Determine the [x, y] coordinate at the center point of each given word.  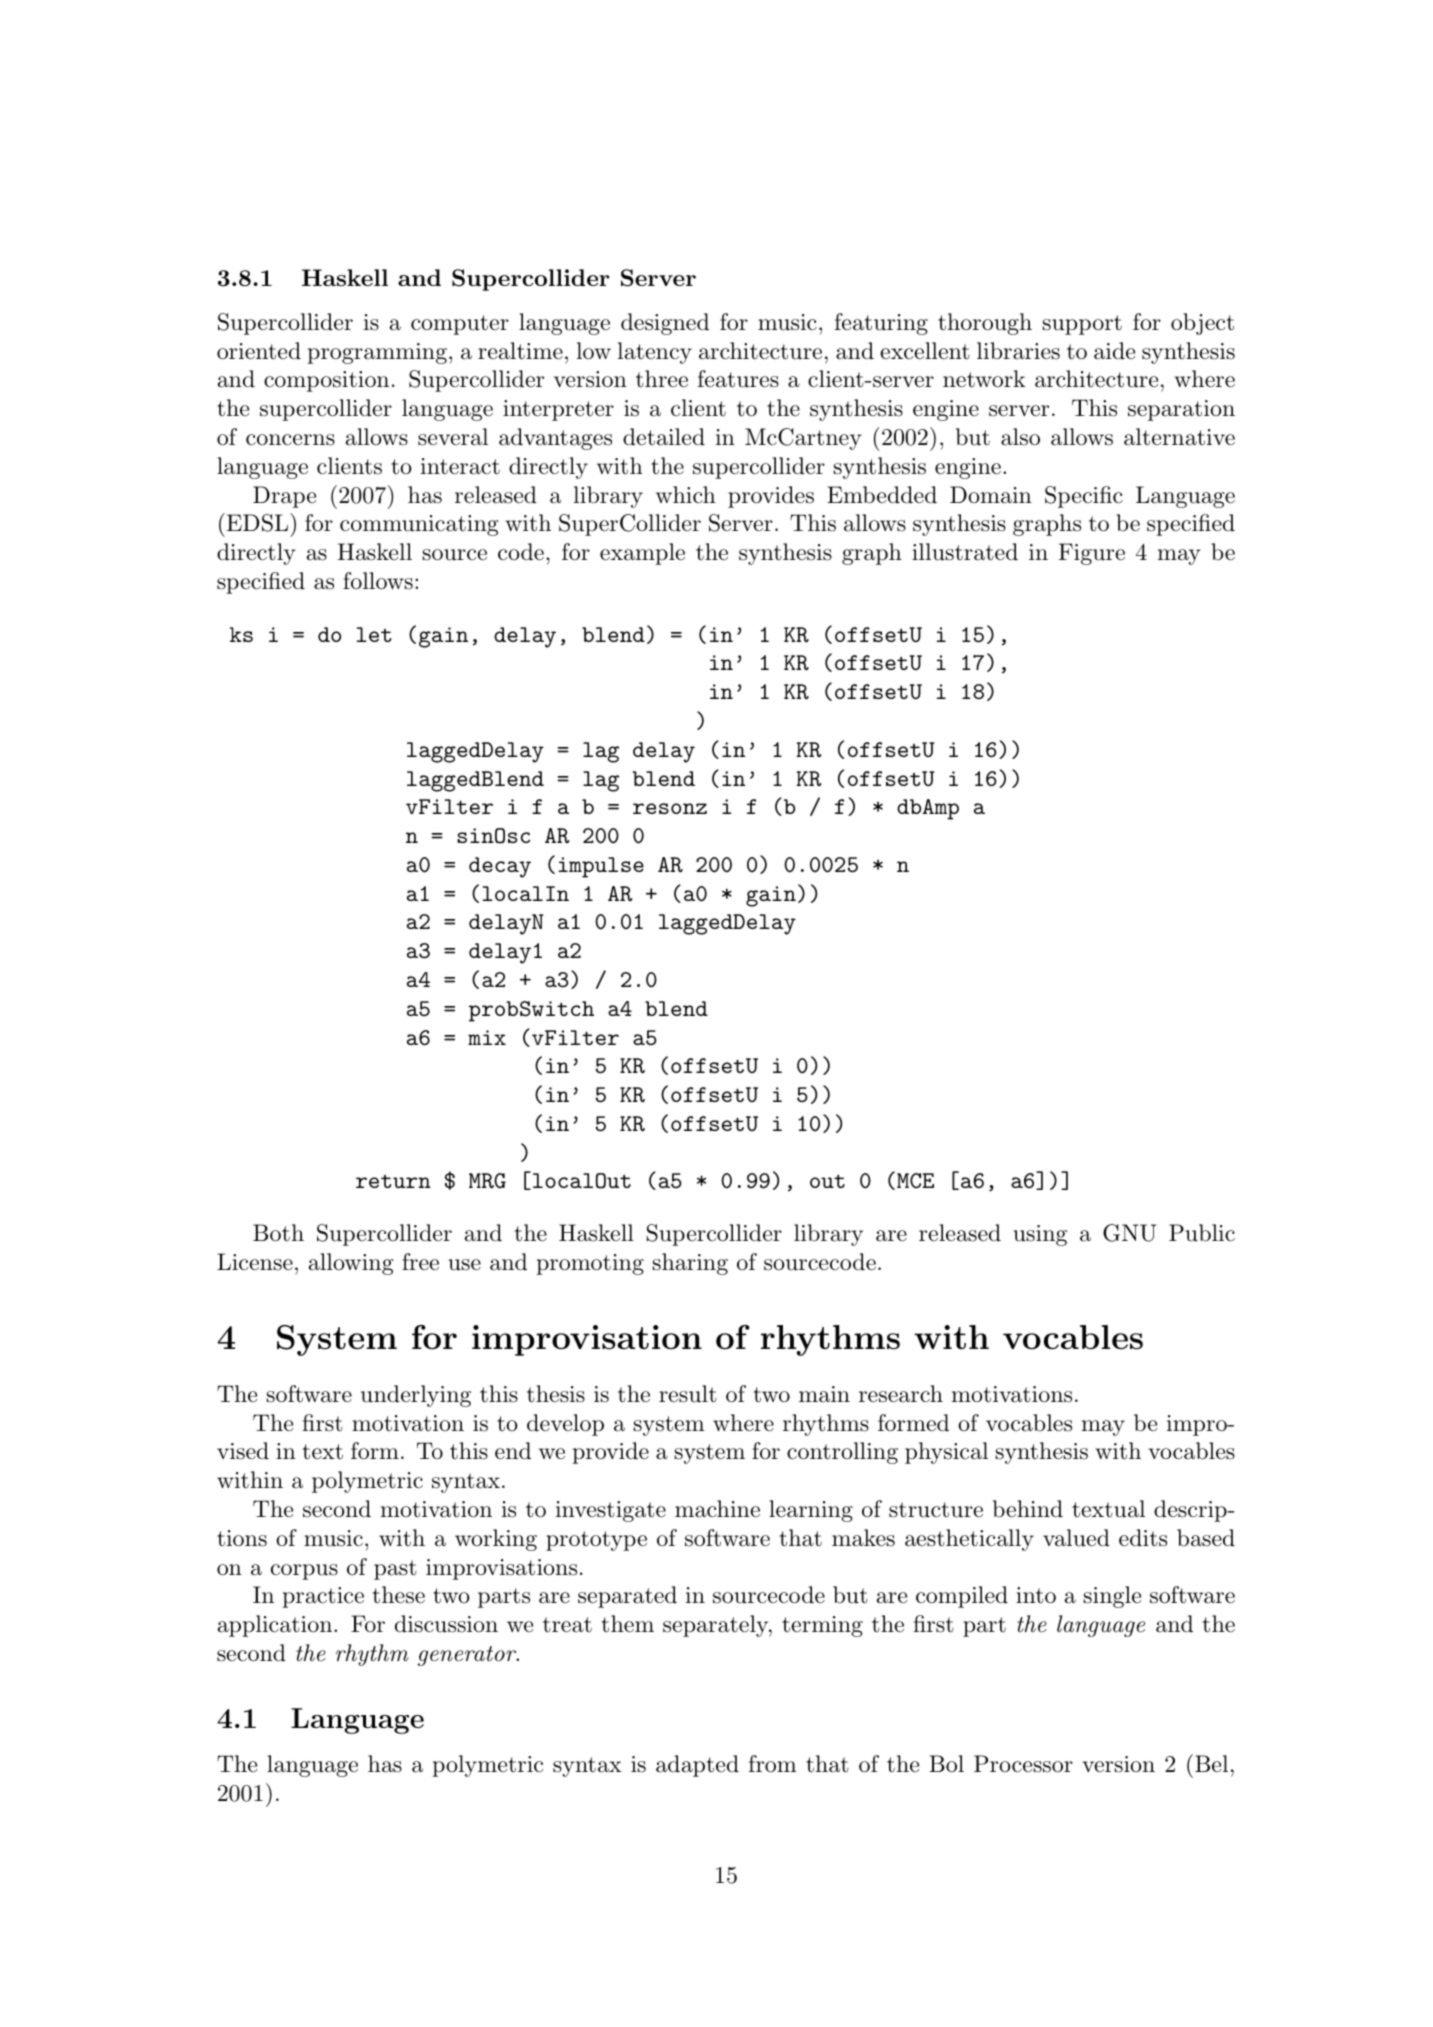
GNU [1129, 1233]
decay [500, 867]
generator [468, 1656]
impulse [601, 867]
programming [377, 353]
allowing [351, 1264]
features [738, 379]
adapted [697, 1766]
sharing [690, 1264]
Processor [1023, 1764]
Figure [1092, 554]
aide [1114, 351]
